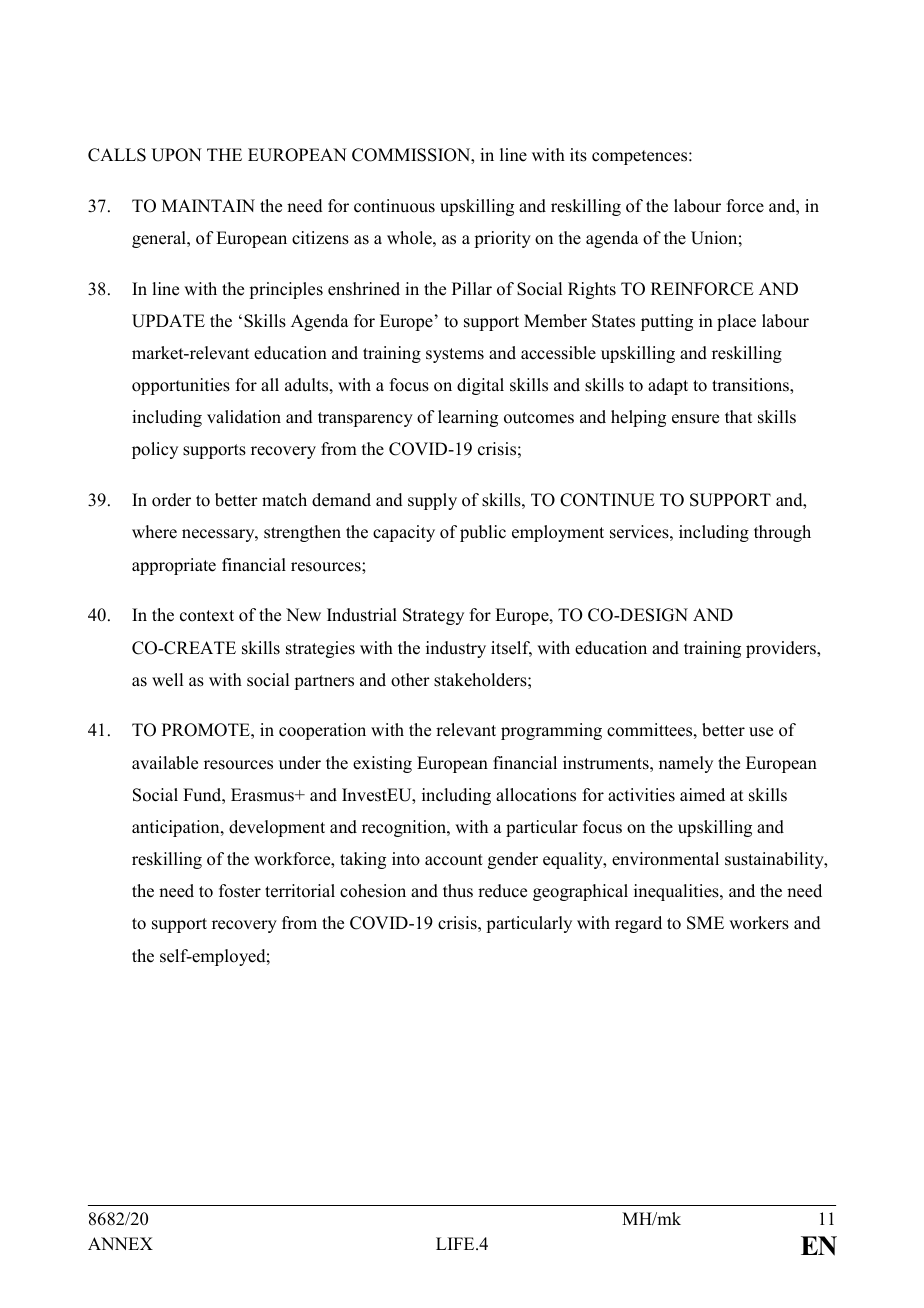 The height and width of the image is (1308, 924). What do you see at coordinates (208, 205) in the image?
I see `MAINTAIN` at bounding box center [208, 205].
